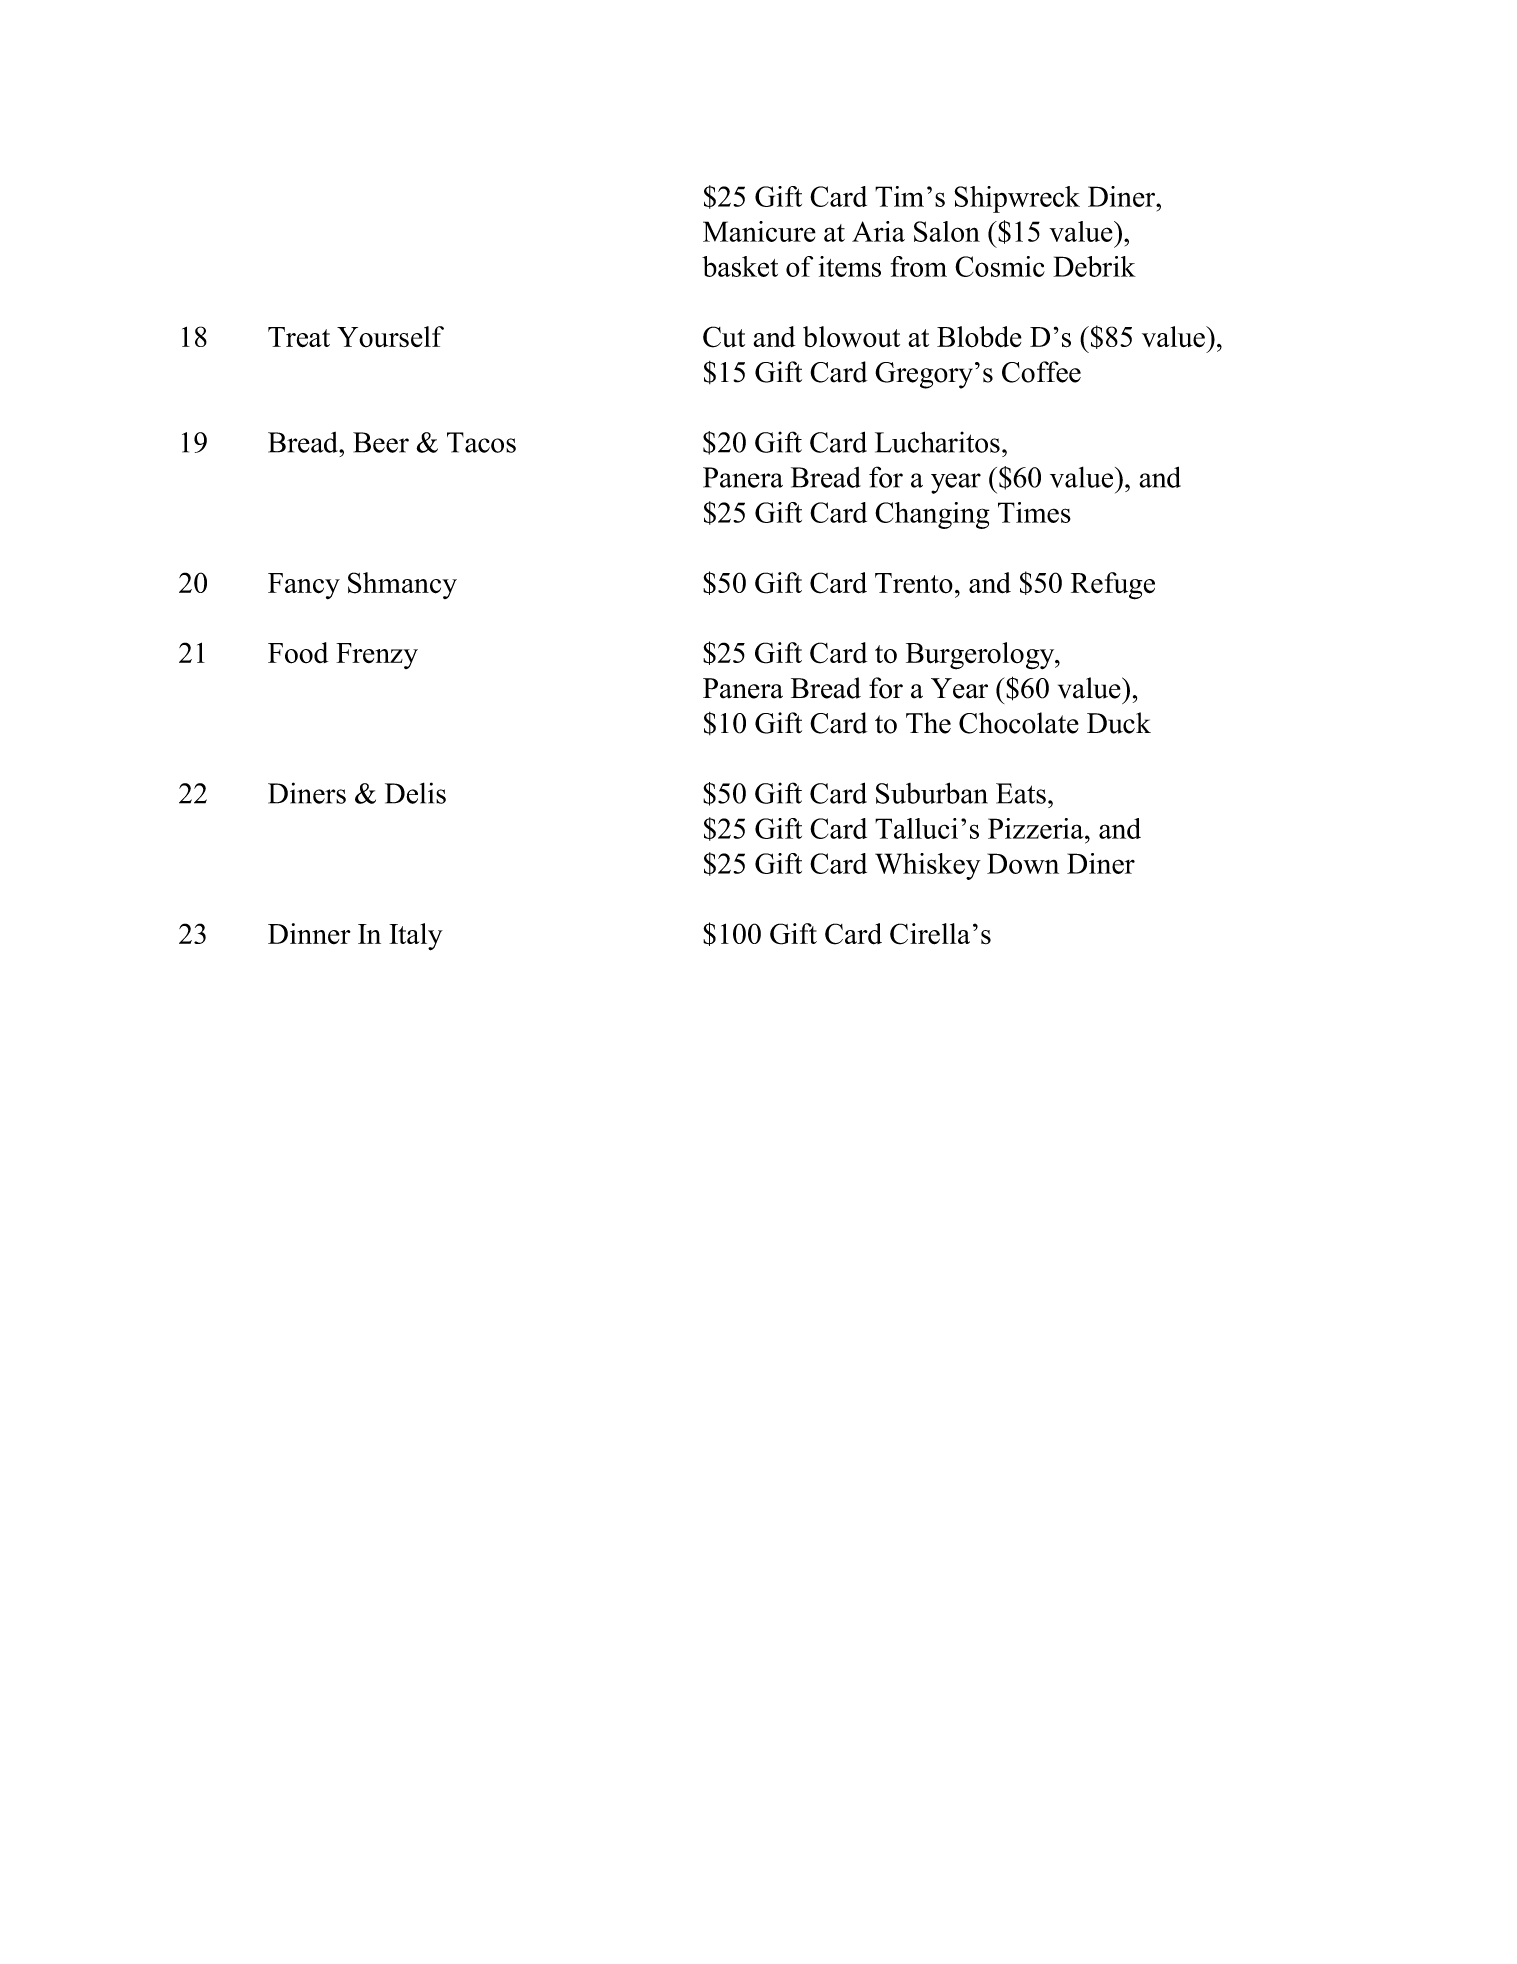 The height and width of the image is (1964, 1517). Describe the element at coordinates (759, 231) in the image. I see `Manicure` at that location.
